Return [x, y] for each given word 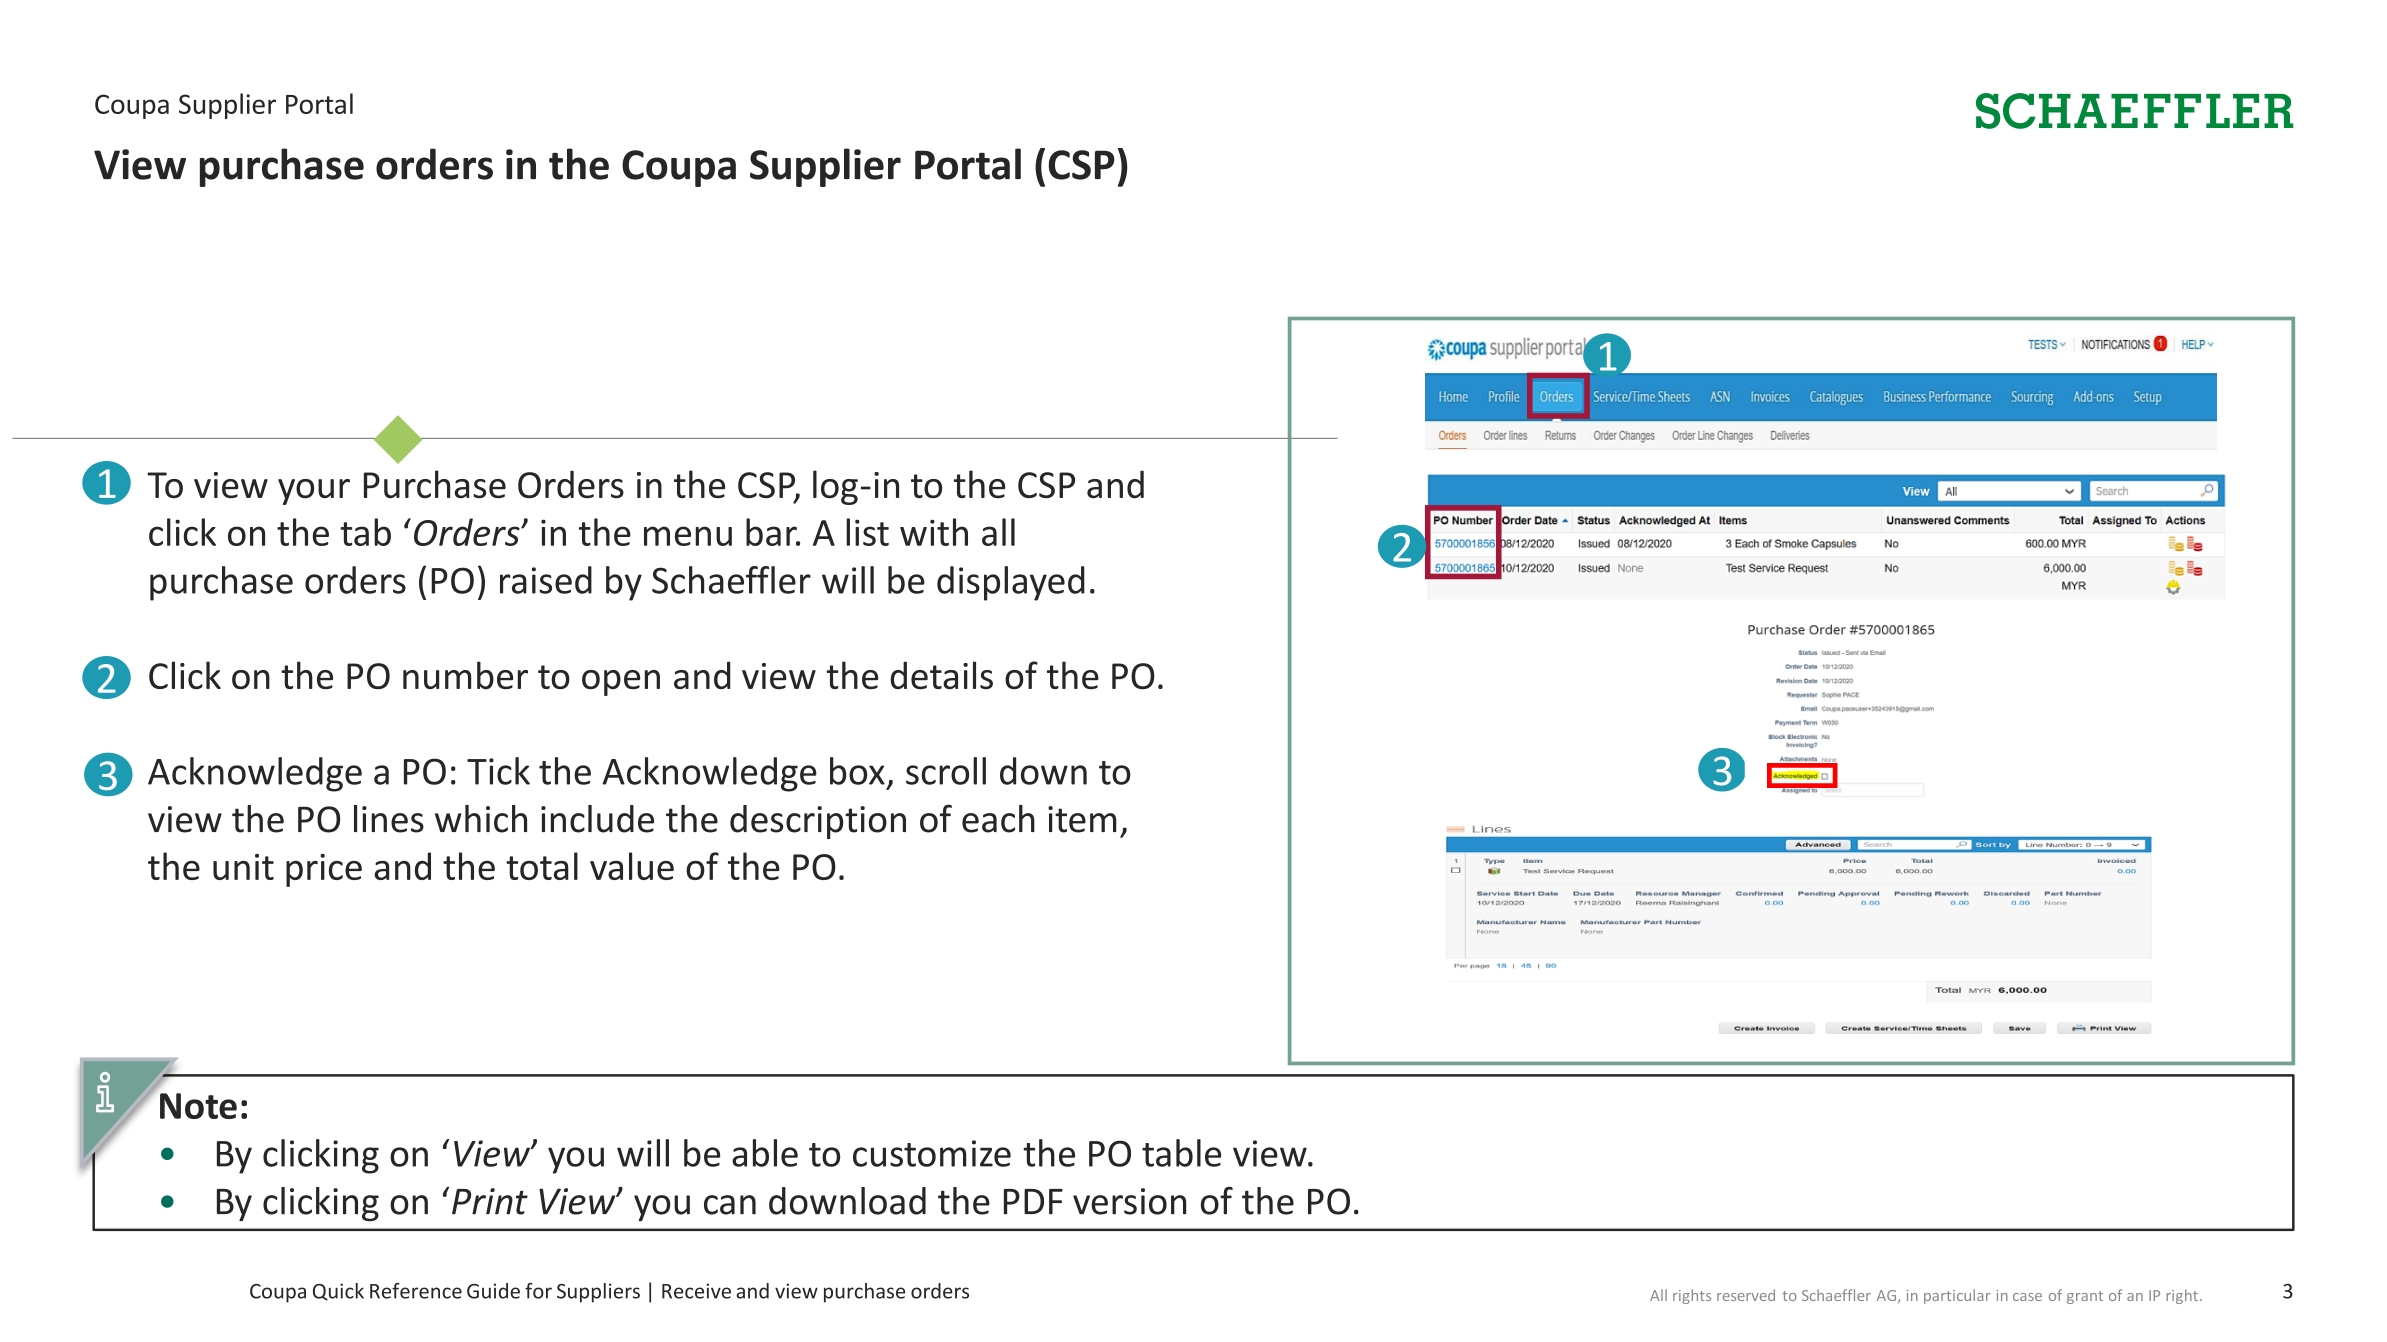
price [324, 870]
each [998, 819]
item [1082, 819]
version [1129, 1201]
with [934, 532]
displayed [1011, 583]
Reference [416, 1291]
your [314, 492]
